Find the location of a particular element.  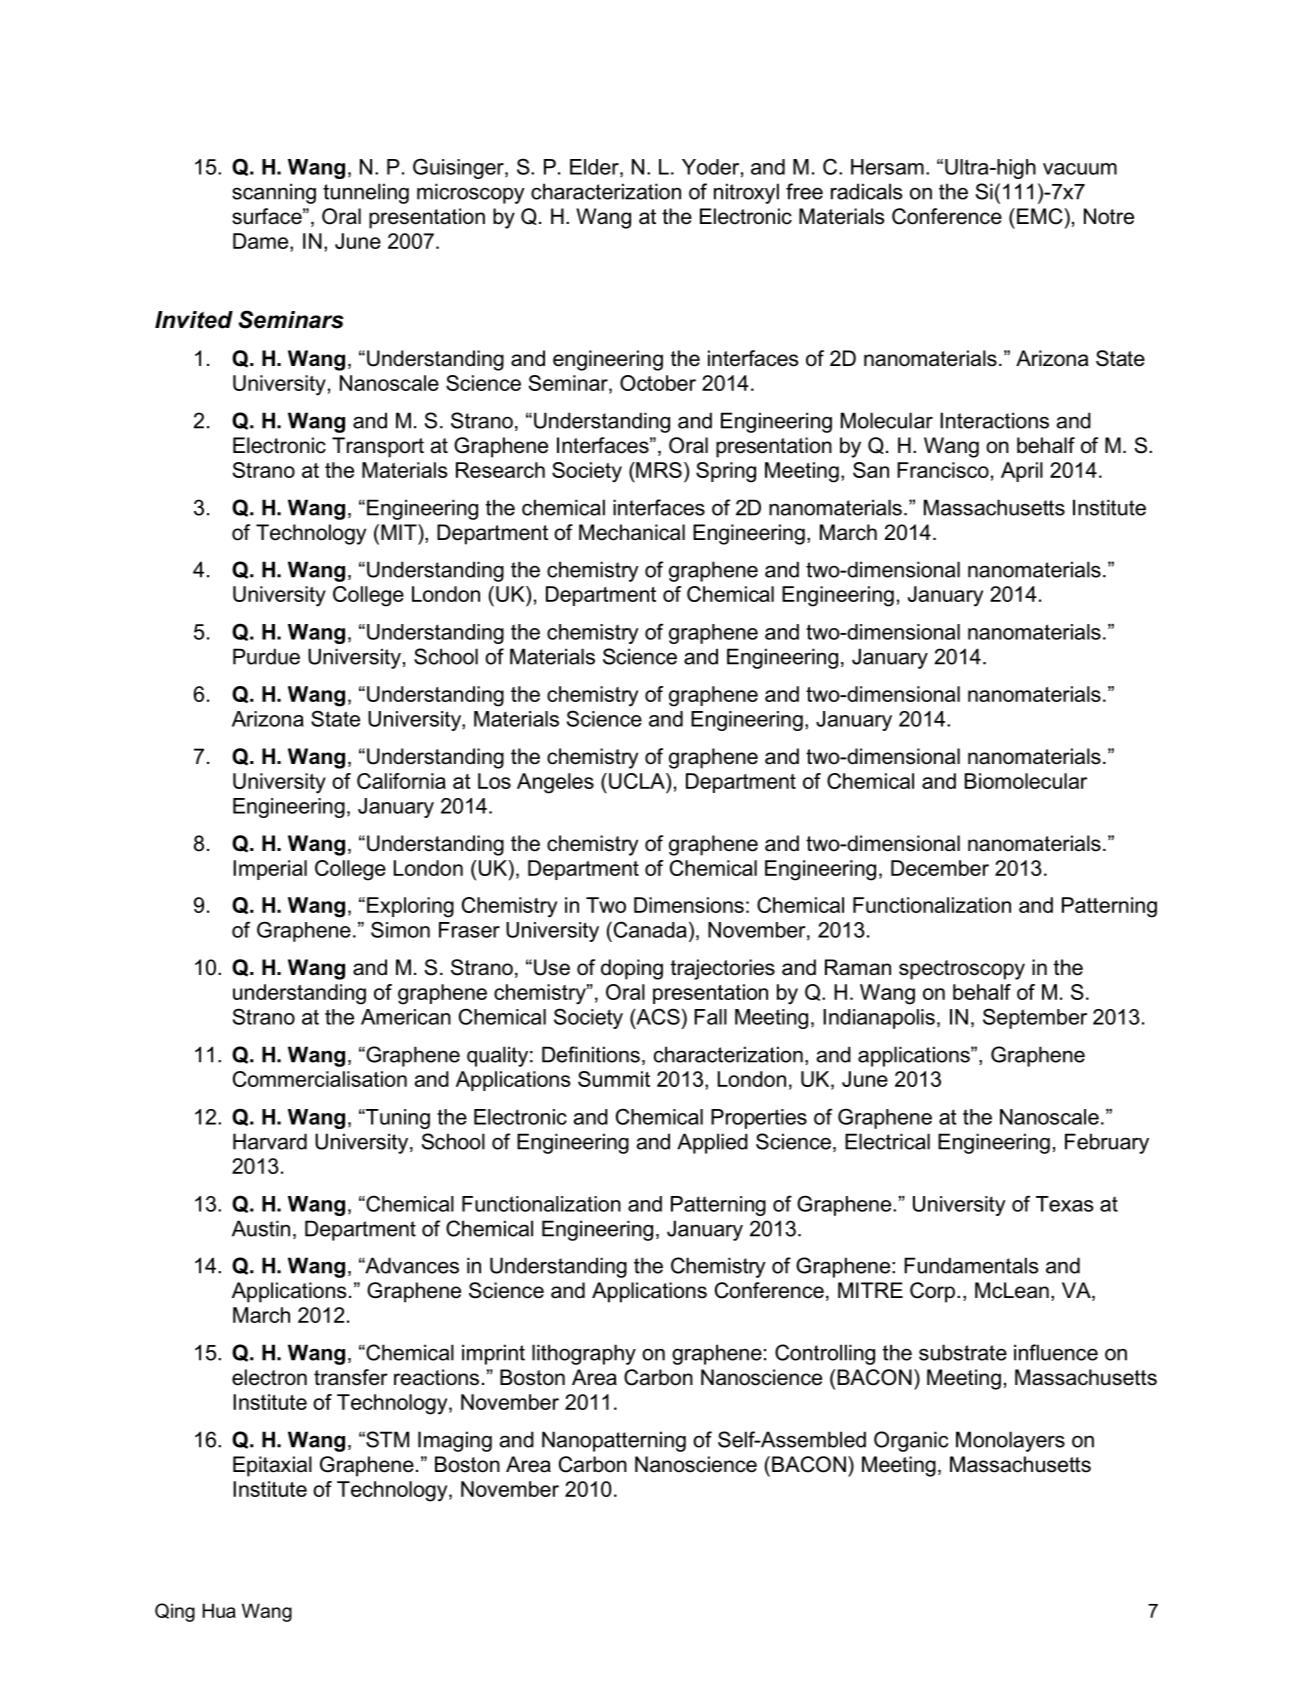

April is located at coordinates (1022, 472).
